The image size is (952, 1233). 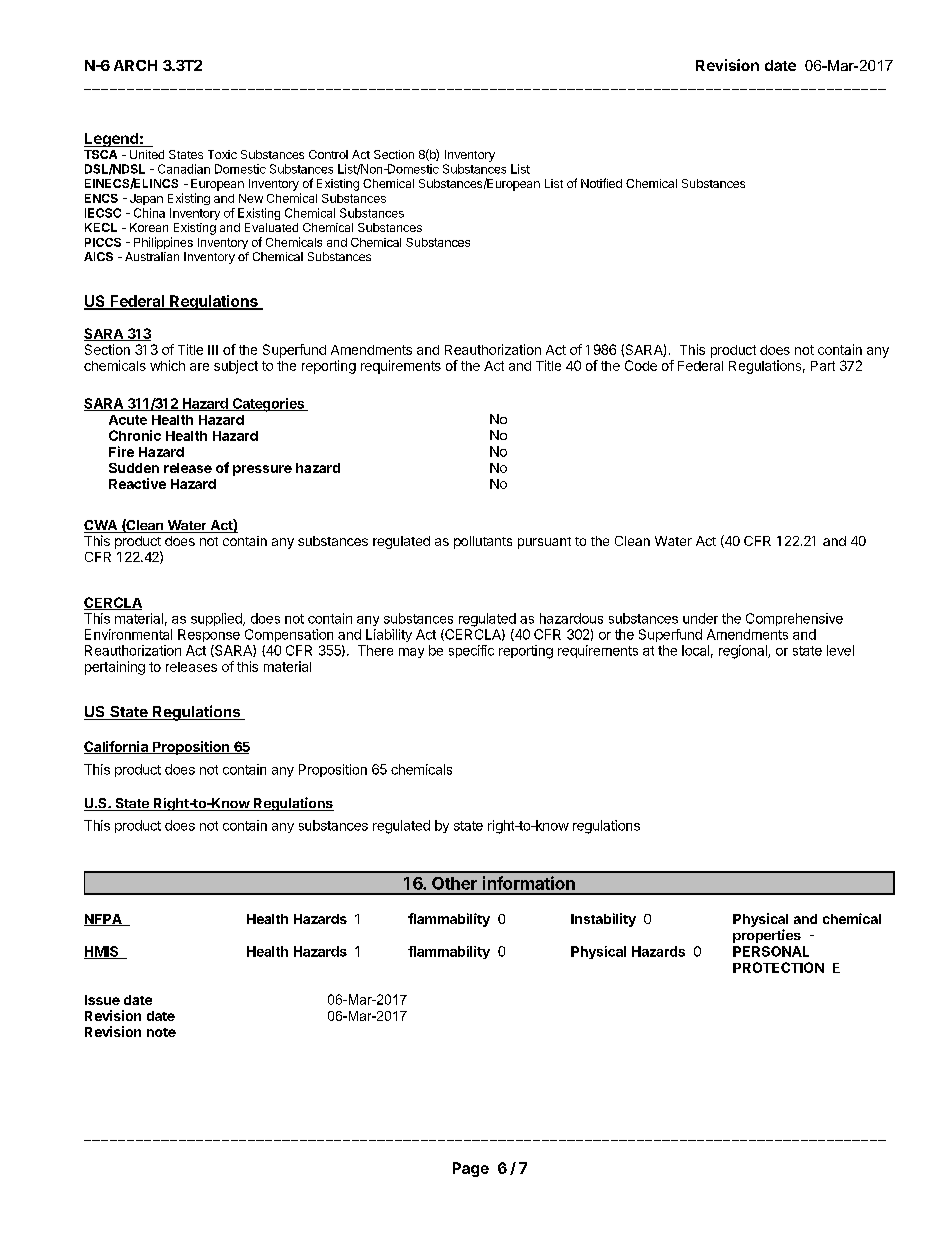 I want to click on Notified, so click(x=601, y=183).
